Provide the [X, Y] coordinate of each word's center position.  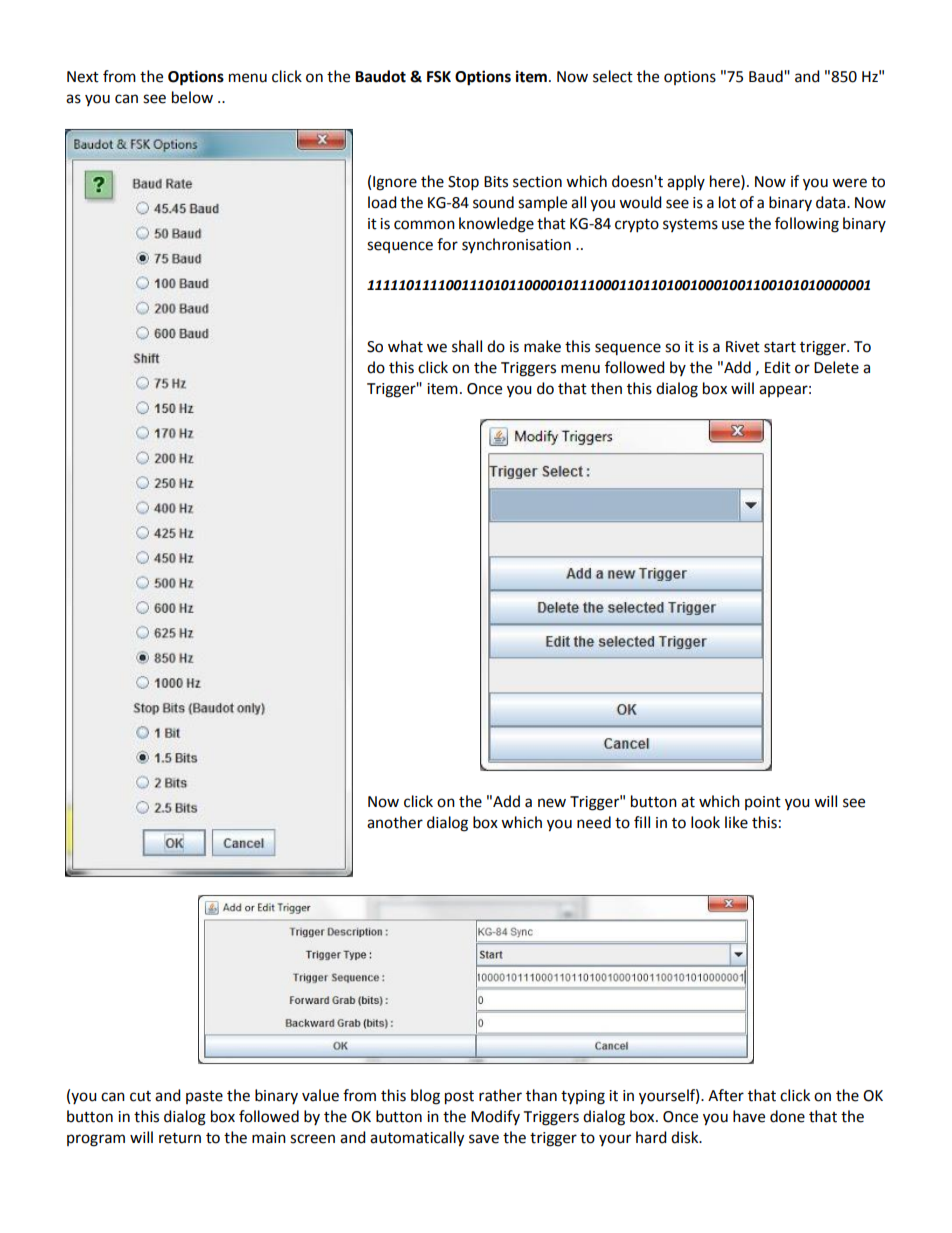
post [459, 1098]
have [749, 1116]
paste [204, 1097]
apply [686, 183]
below [192, 97]
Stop [463, 183]
